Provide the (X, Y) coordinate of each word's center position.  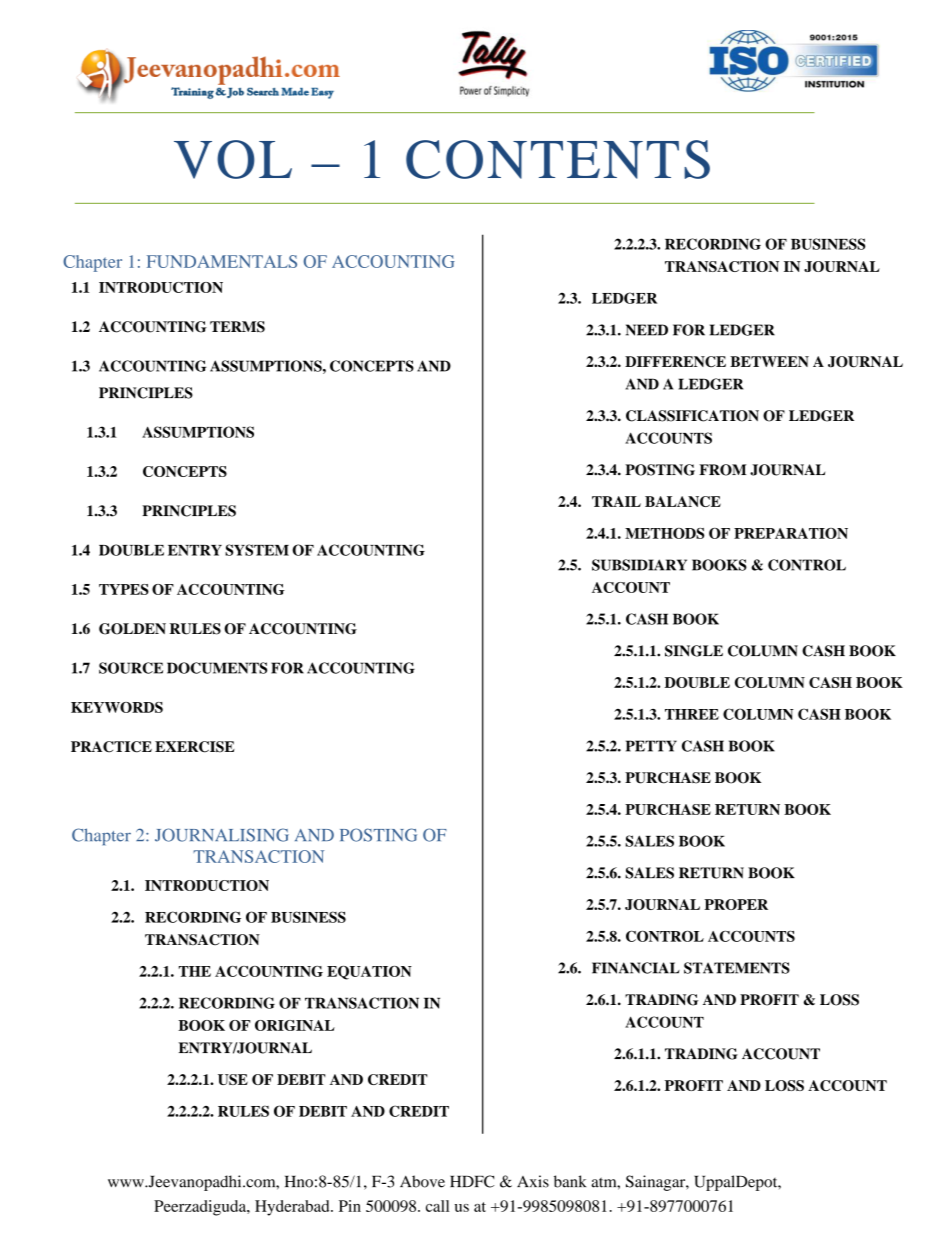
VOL (233, 159)
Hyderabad (293, 1208)
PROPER (736, 904)
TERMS (237, 327)
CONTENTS (558, 159)
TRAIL (616, 501)
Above (422, 1181)
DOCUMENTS (217, 668)
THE (195, 971)
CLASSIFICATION (692, 416)
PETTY (651, 746)
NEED (647, 330)
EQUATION (369, 973)
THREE (692, 714)
